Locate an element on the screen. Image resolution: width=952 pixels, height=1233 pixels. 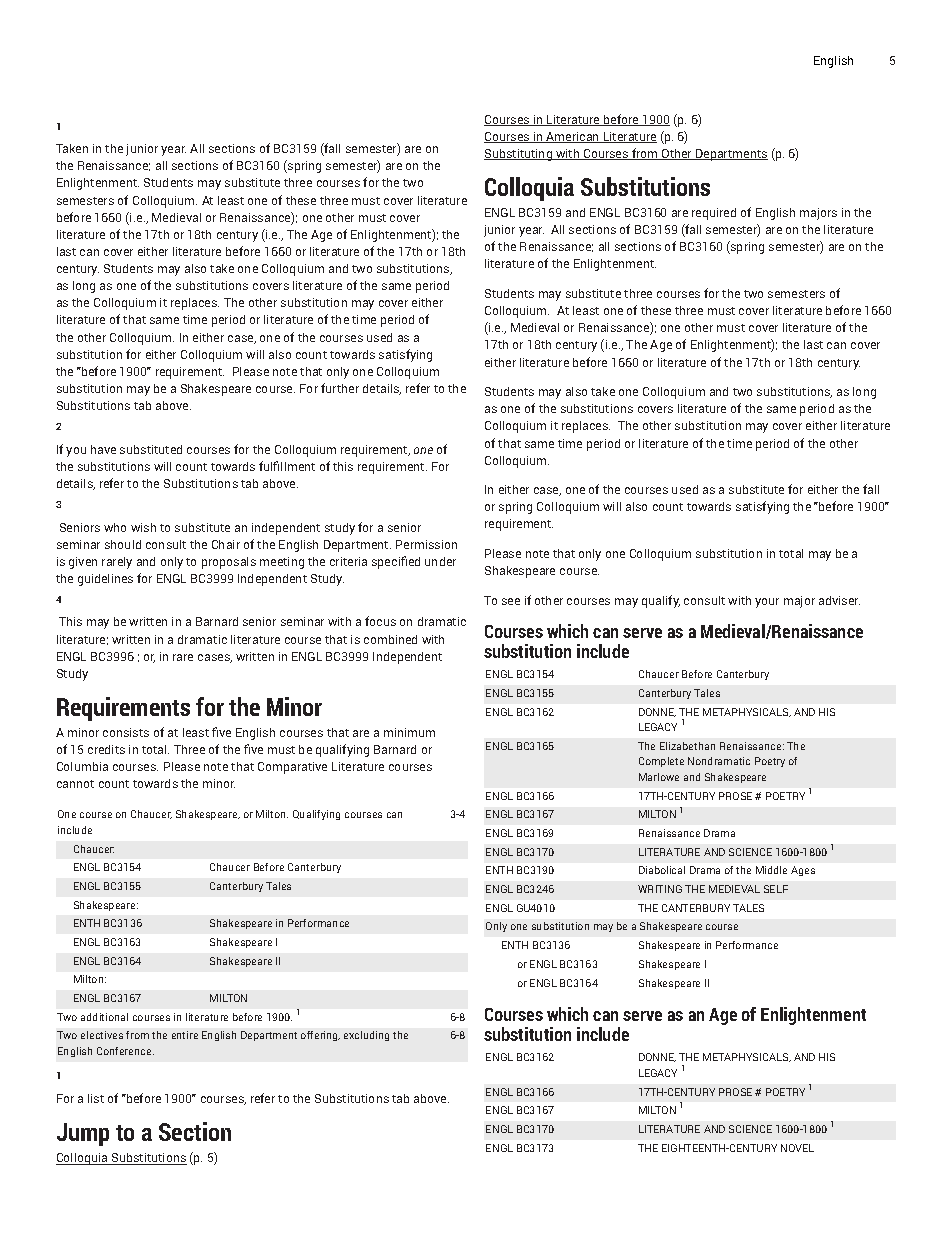
have is located at coordinates (103, 449).
